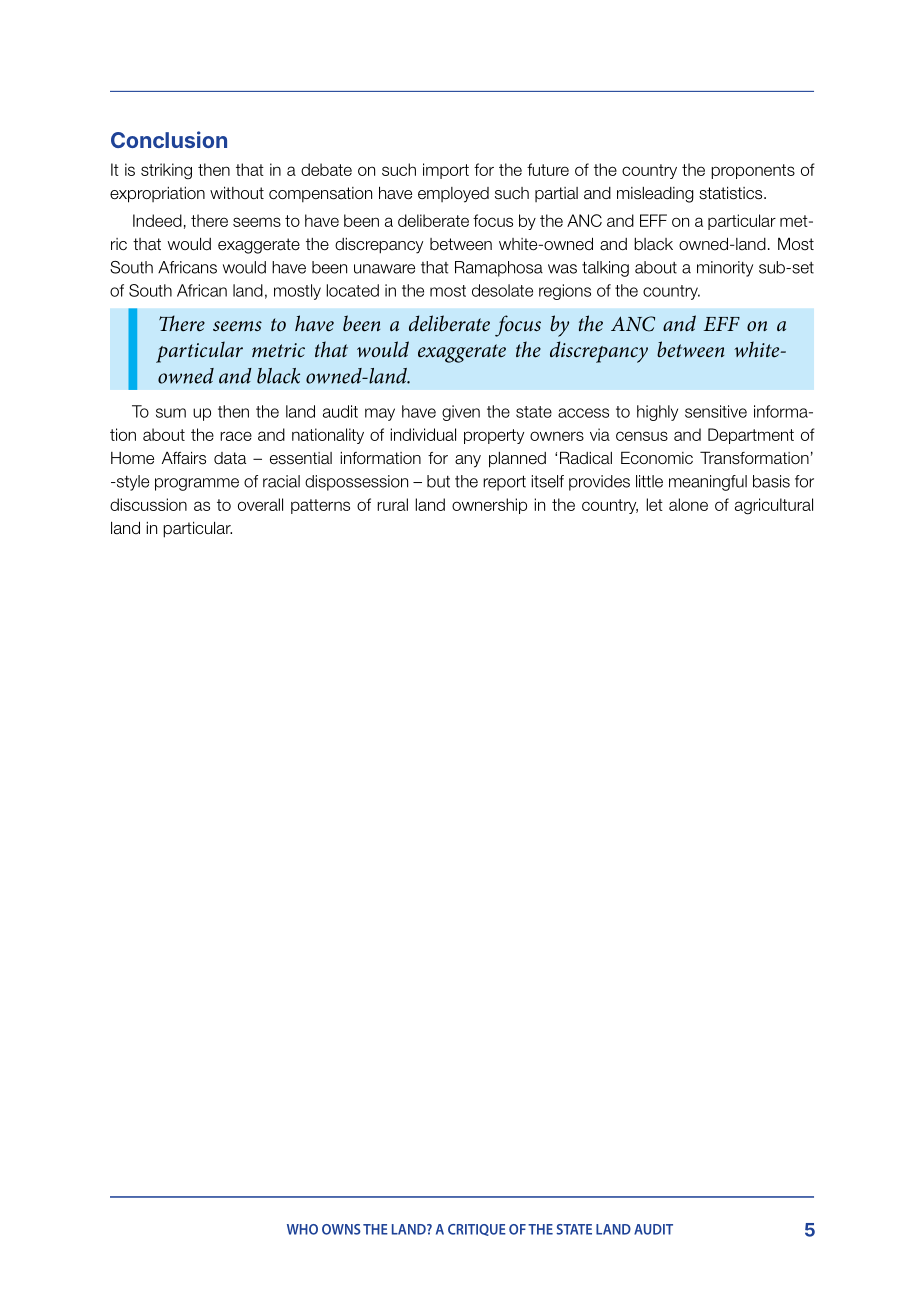 This screenshot has width=924, height=1308. Describe the element at coordinates (302, 1229) in the screenshot. I see `WHO` at that location.
